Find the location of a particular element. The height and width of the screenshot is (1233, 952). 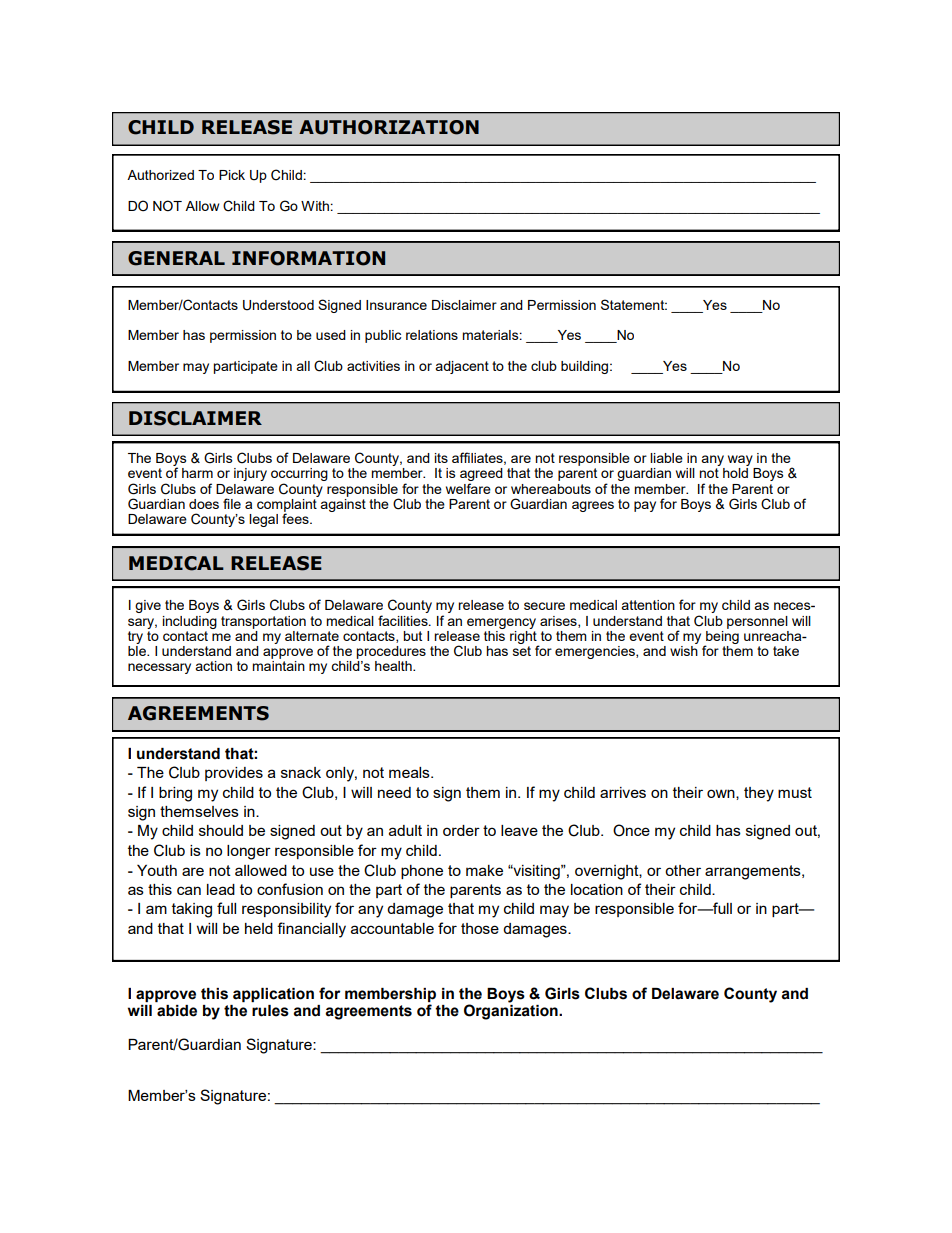

Pick is located at coordinates (232, 175).
